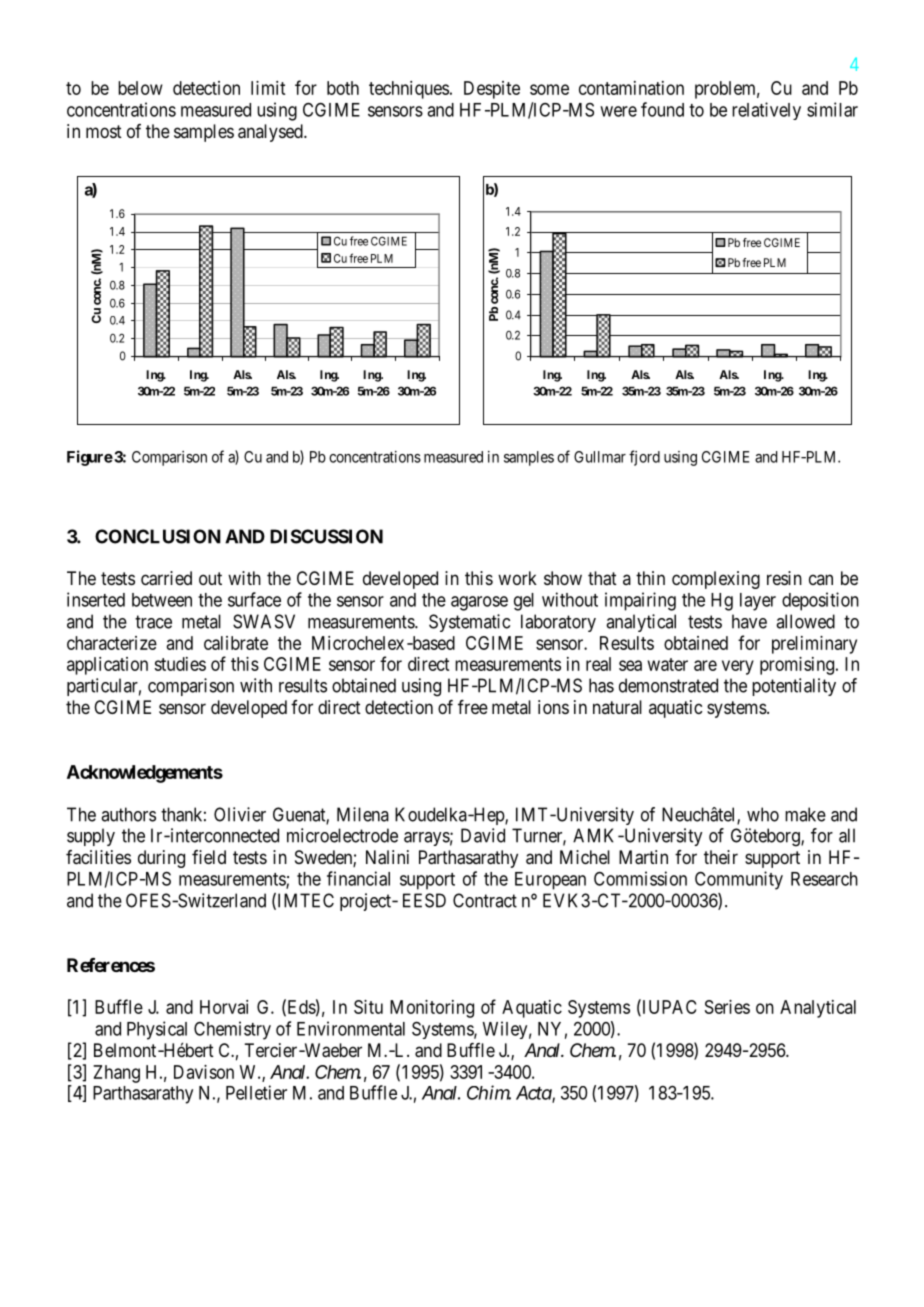 This screenshot has width=924, height=1307. Describe the element at coordinates (644, 458) in the screenshot. I see `fjord` at that location.
